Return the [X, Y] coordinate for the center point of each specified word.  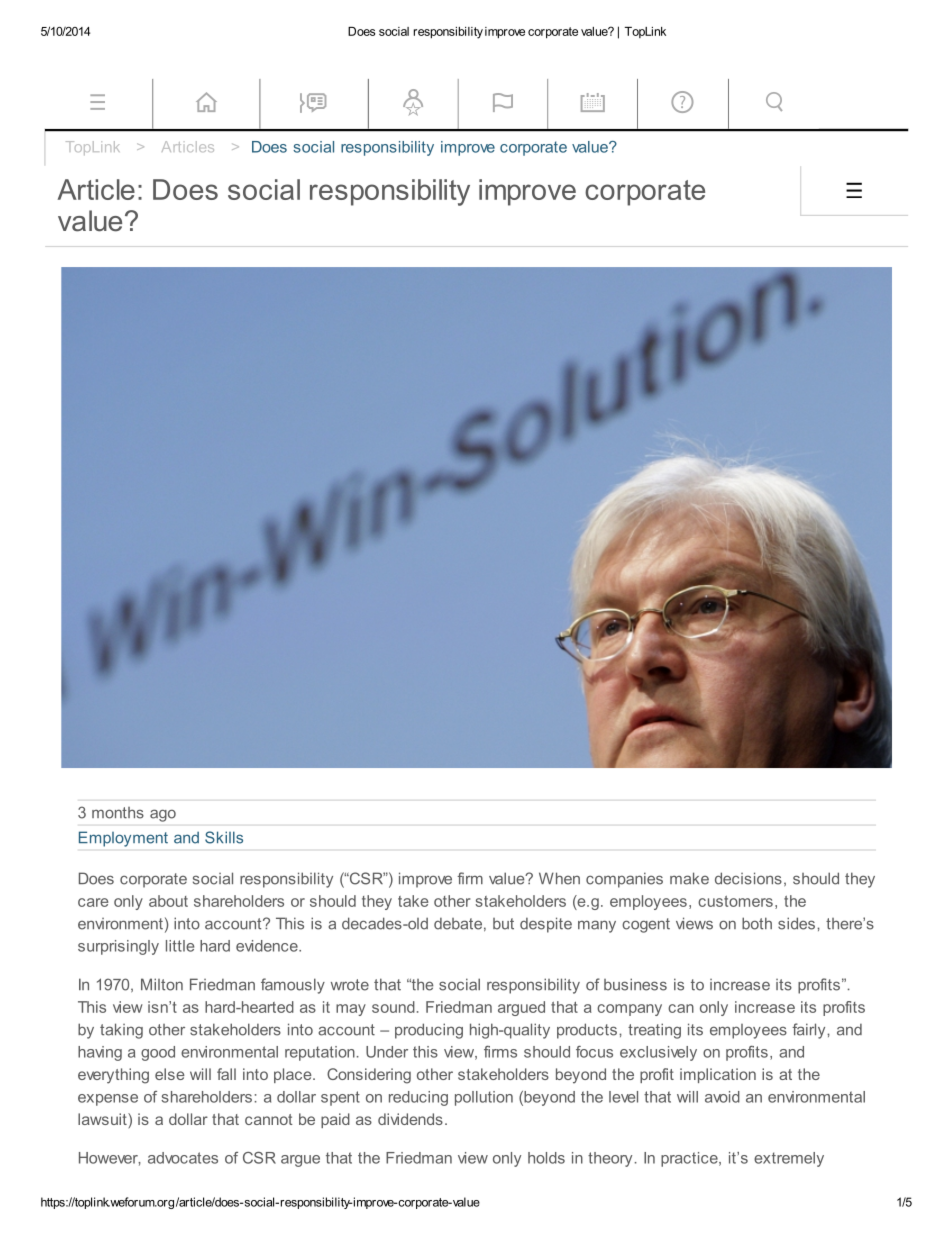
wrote [350, 985]
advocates [183, 1158]
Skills [224, 837]
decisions [748, 878]
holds [546, 1158]
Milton [162, 984]
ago [163, 816]
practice [690, 1159]
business [635, 984]
